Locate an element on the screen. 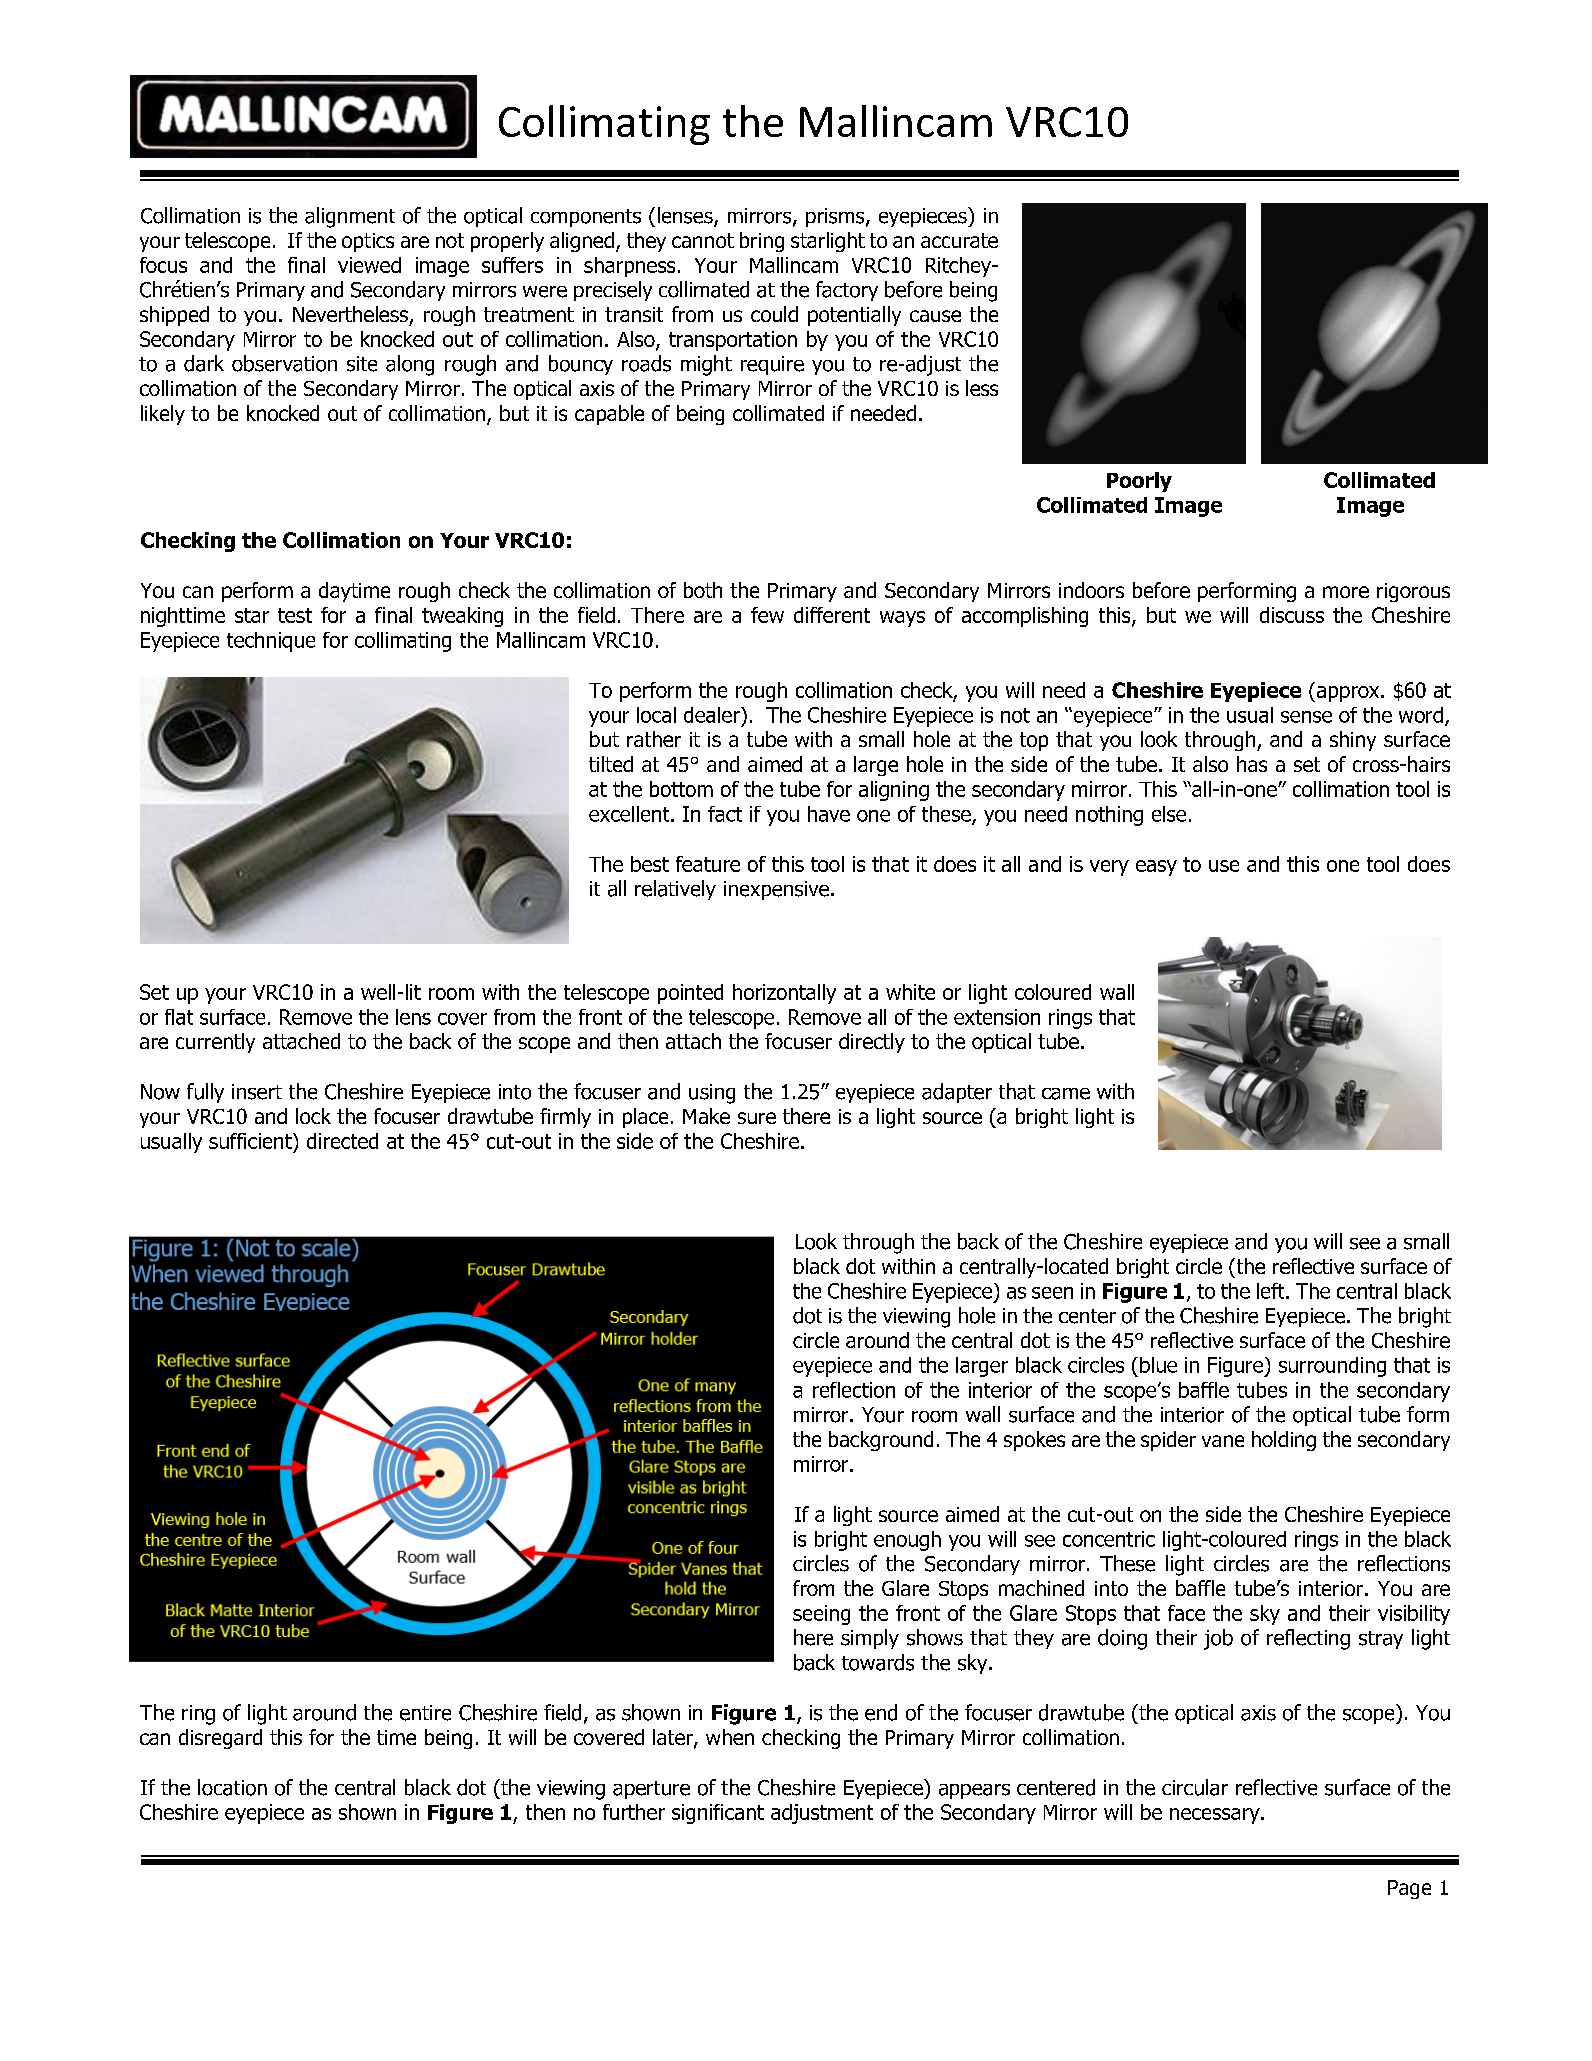 The width and height of the screenshot is (1592, 2061). accurate is located at coordinates (959, 240).
